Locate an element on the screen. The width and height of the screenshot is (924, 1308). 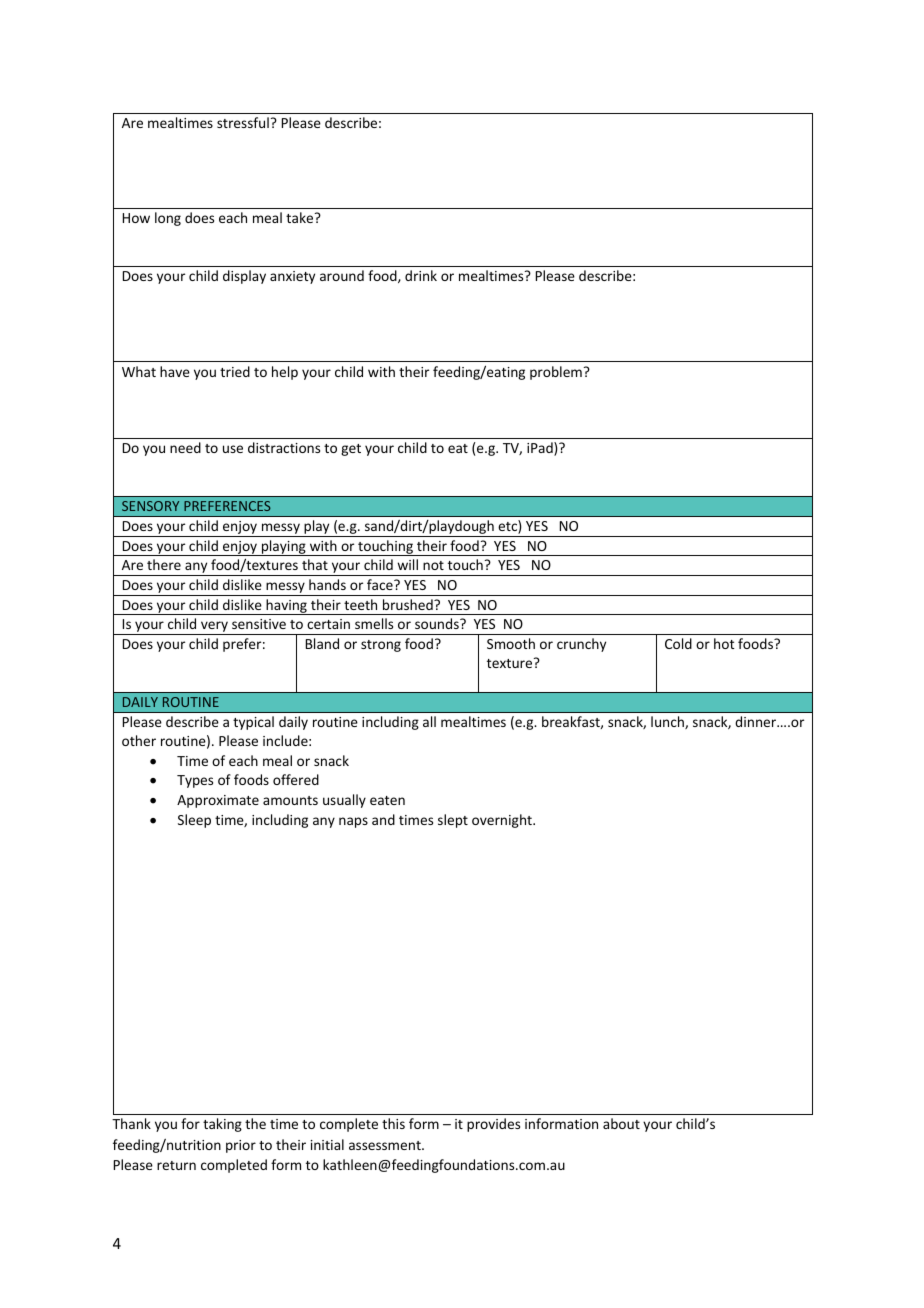
problem is located at coordinates (556, 373).
